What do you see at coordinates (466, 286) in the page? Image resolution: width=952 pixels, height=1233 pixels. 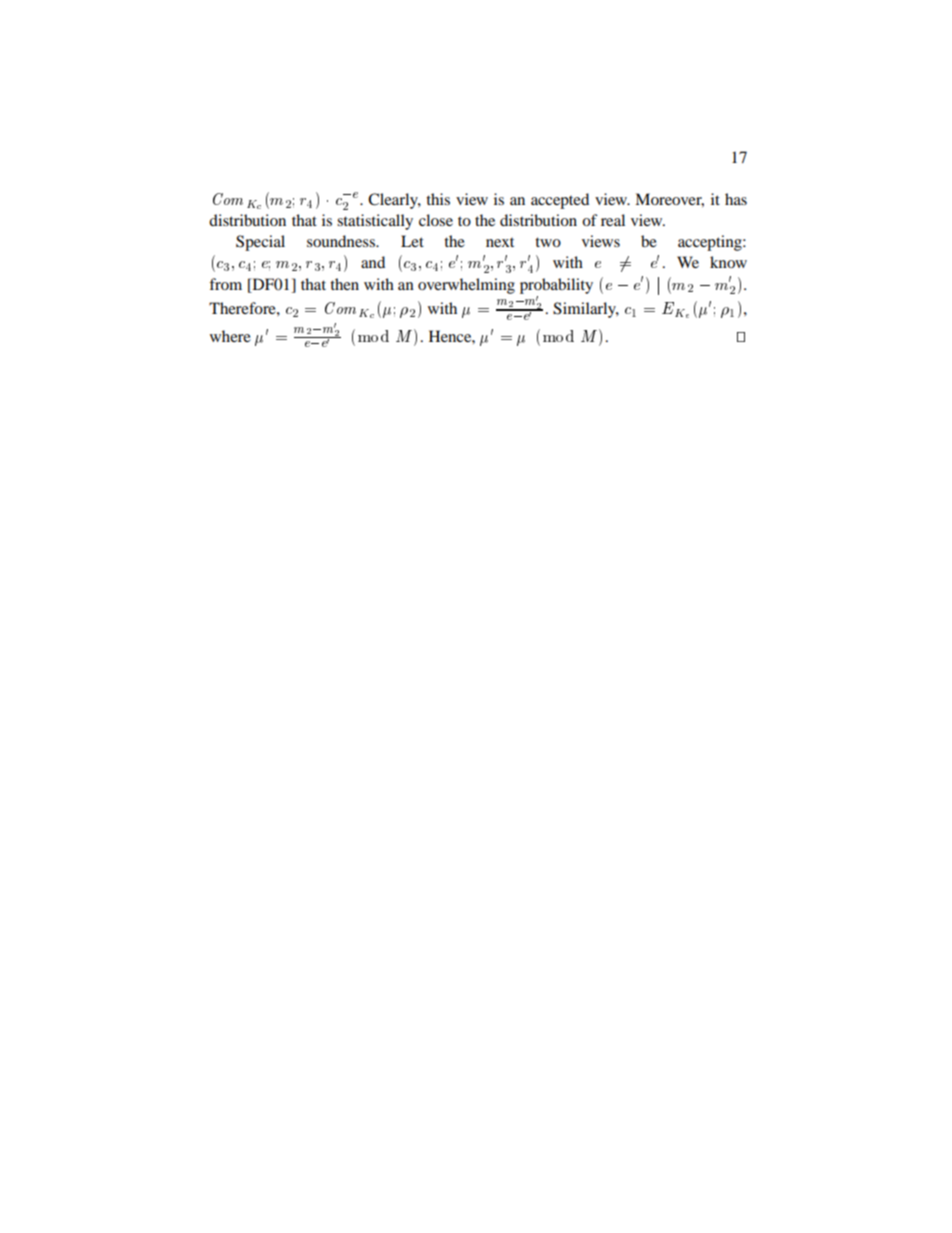 I see `overwhelming` at bounding box center [466, 286].
